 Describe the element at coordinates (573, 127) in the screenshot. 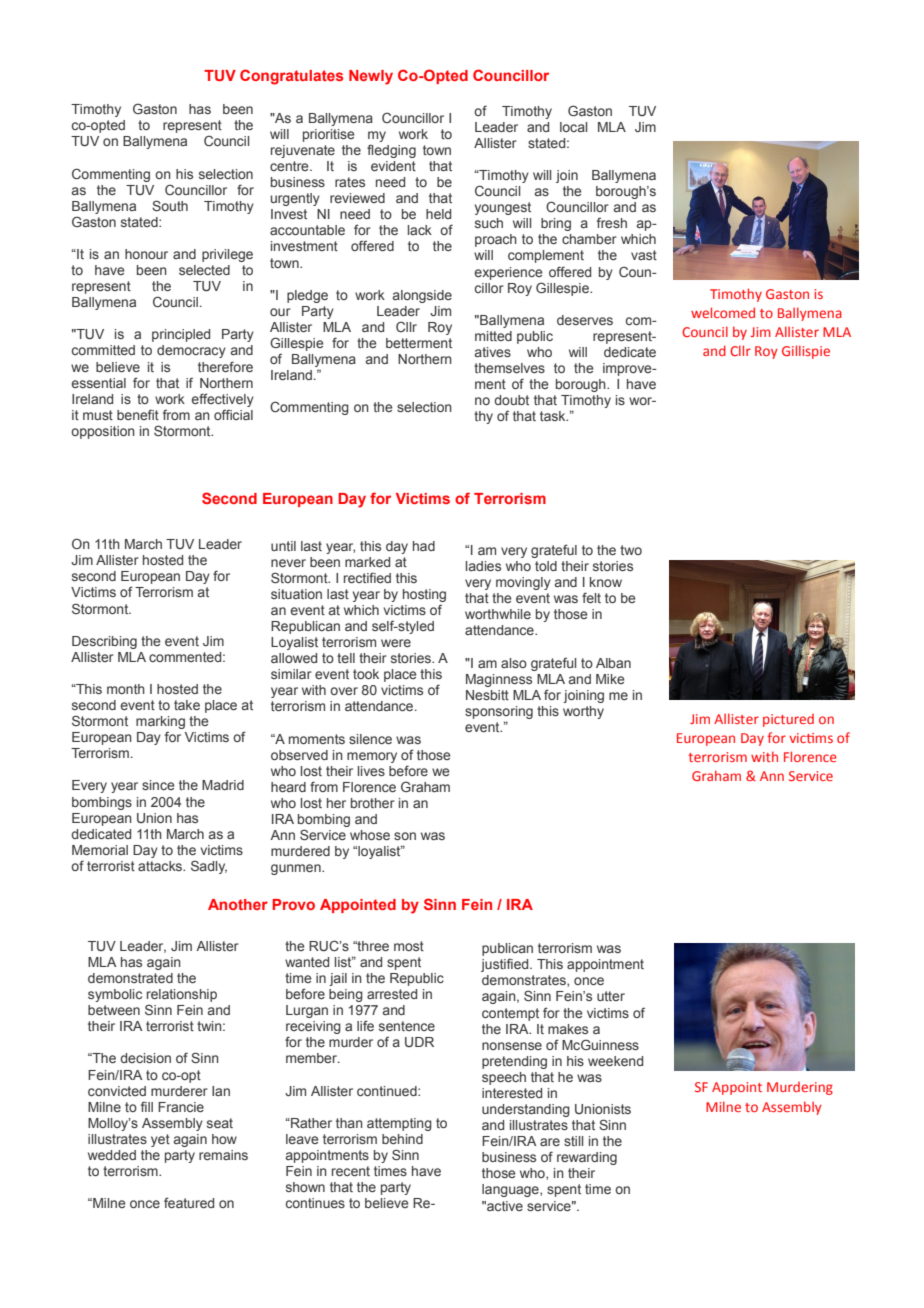

I see `local` at that location.
